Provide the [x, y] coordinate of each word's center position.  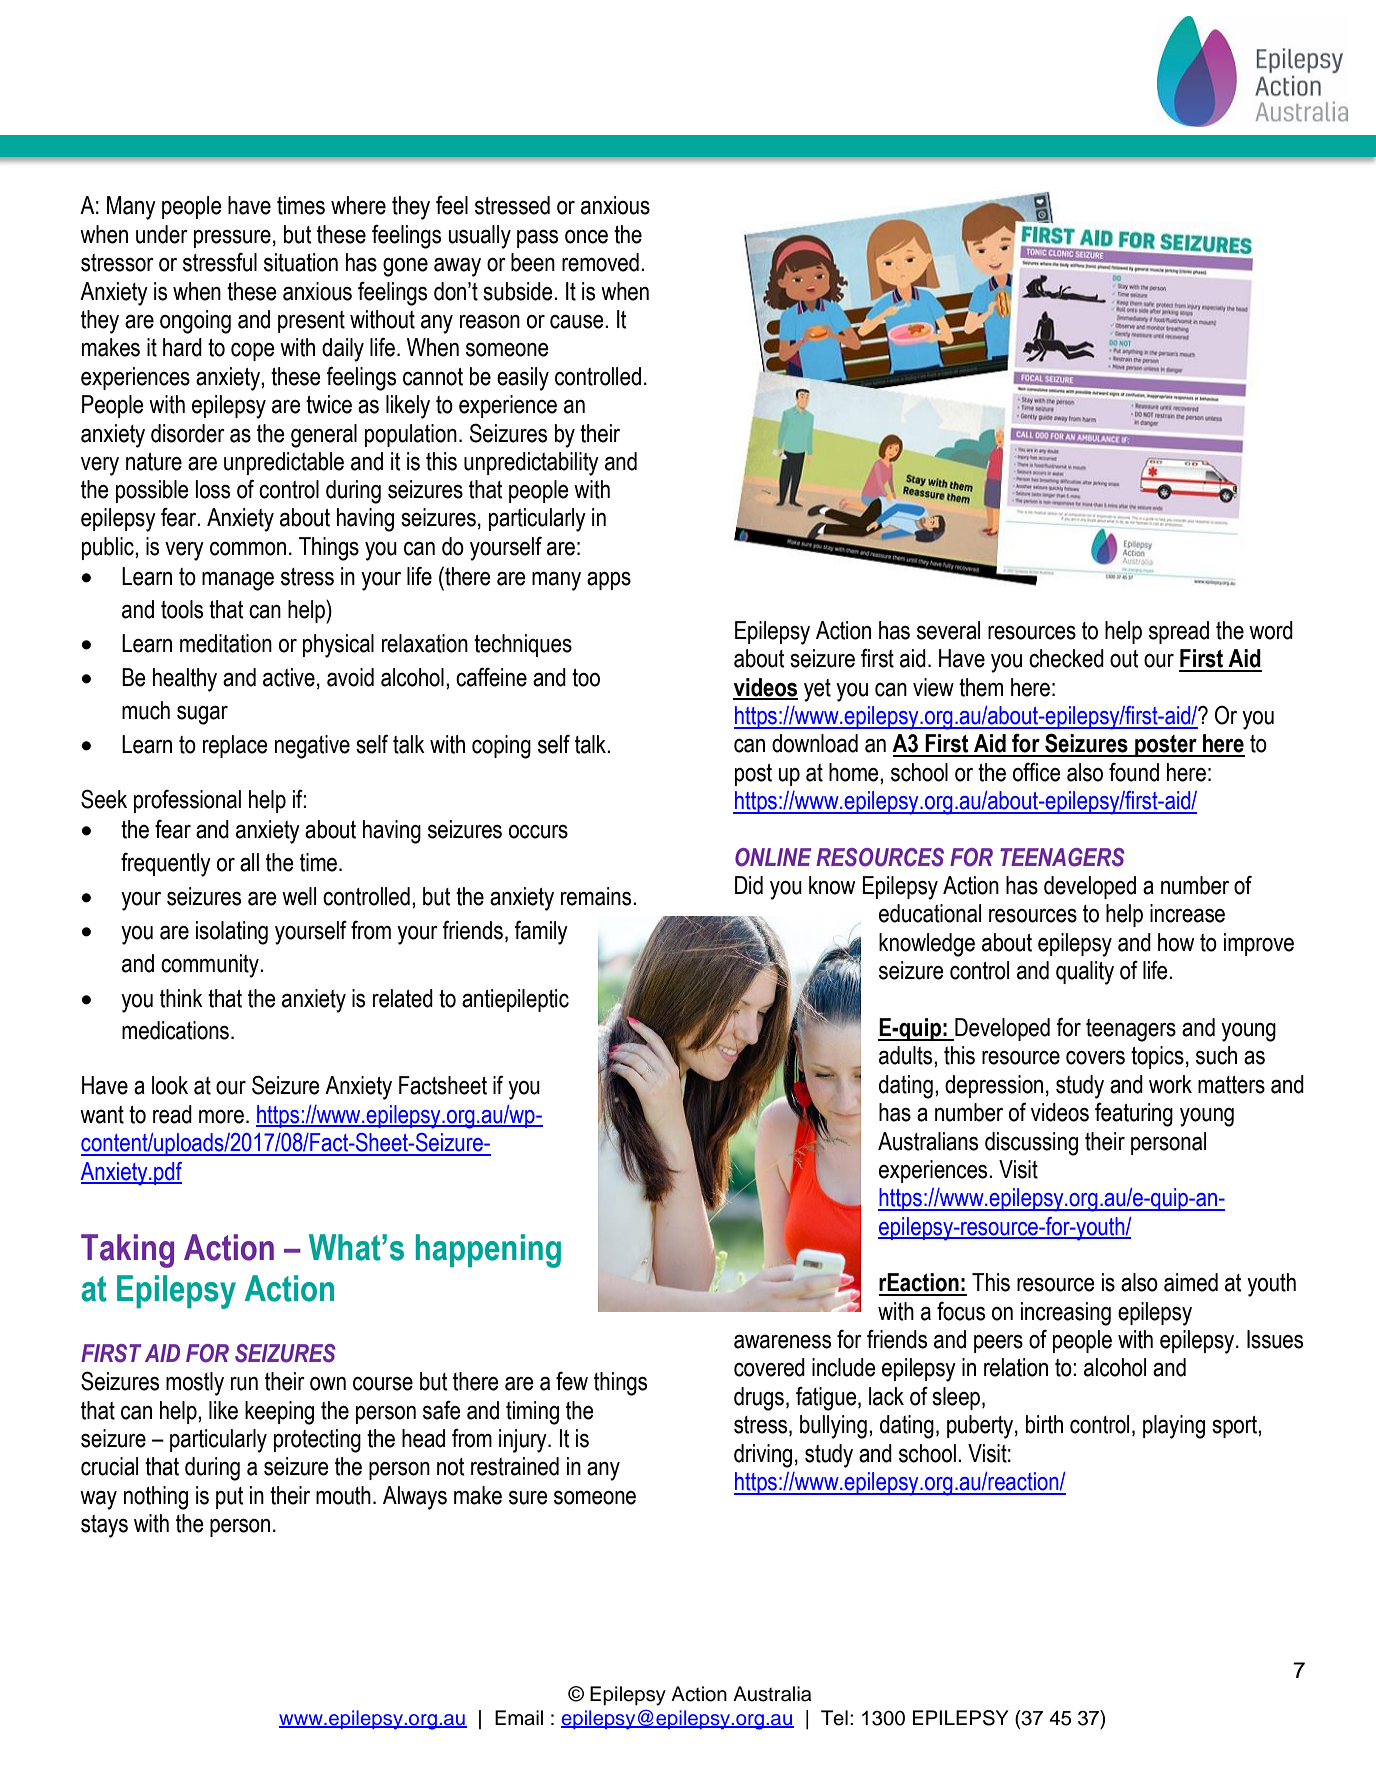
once [586, 237]
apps [609, 581]
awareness [782, 1342]
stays [104, 1526]
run [244, 1384]
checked [1066, 658]
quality [1085, 973]
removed [600, 262]
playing [1174, 1427]
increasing [1066, 1314]
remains [597, 896]
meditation [226, 643]
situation [301, 262]
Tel [834, 1718]
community [211, 966]
